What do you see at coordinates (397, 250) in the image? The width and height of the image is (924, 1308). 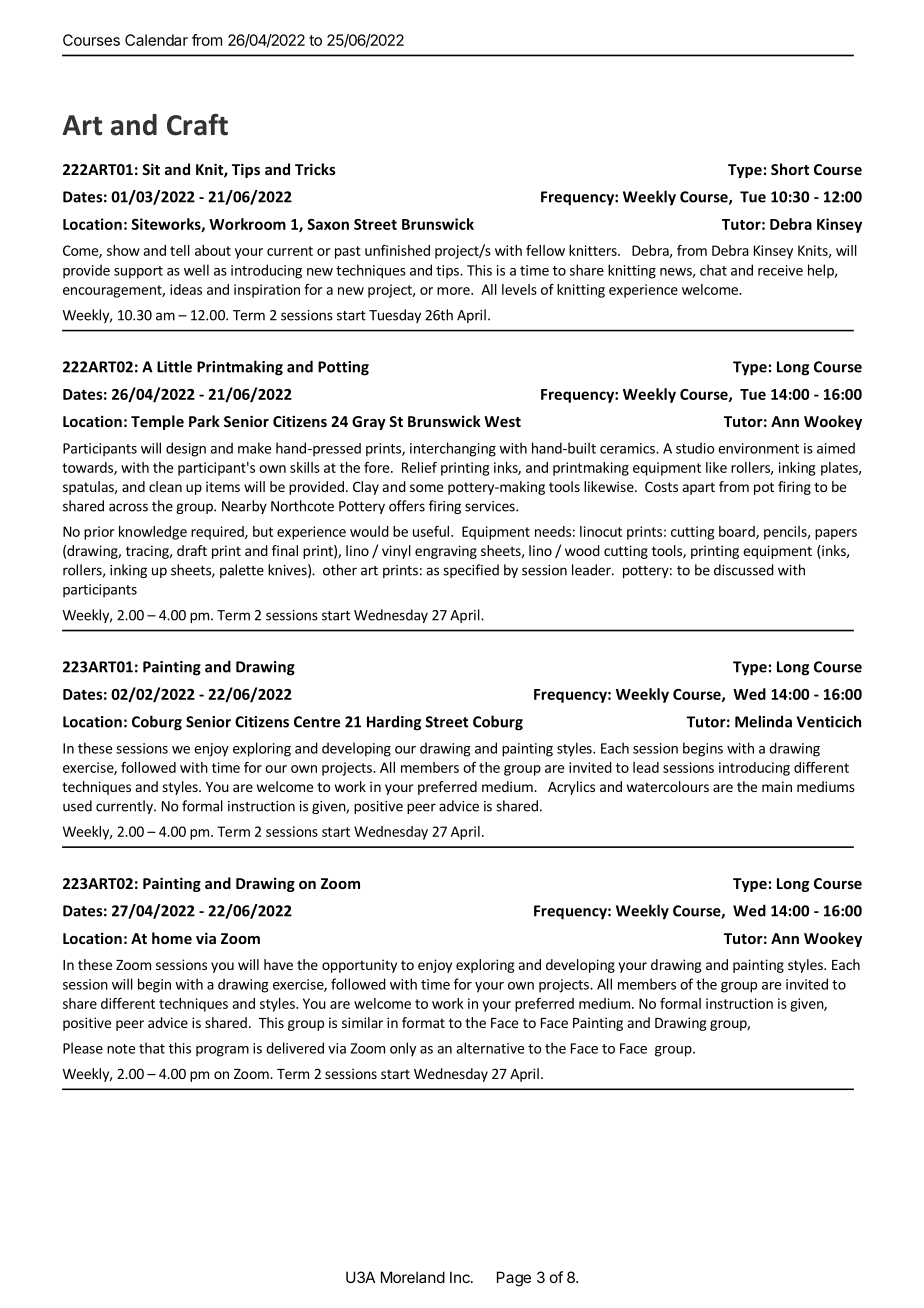 I see `unfinished` at bounding box center [397, 250].
